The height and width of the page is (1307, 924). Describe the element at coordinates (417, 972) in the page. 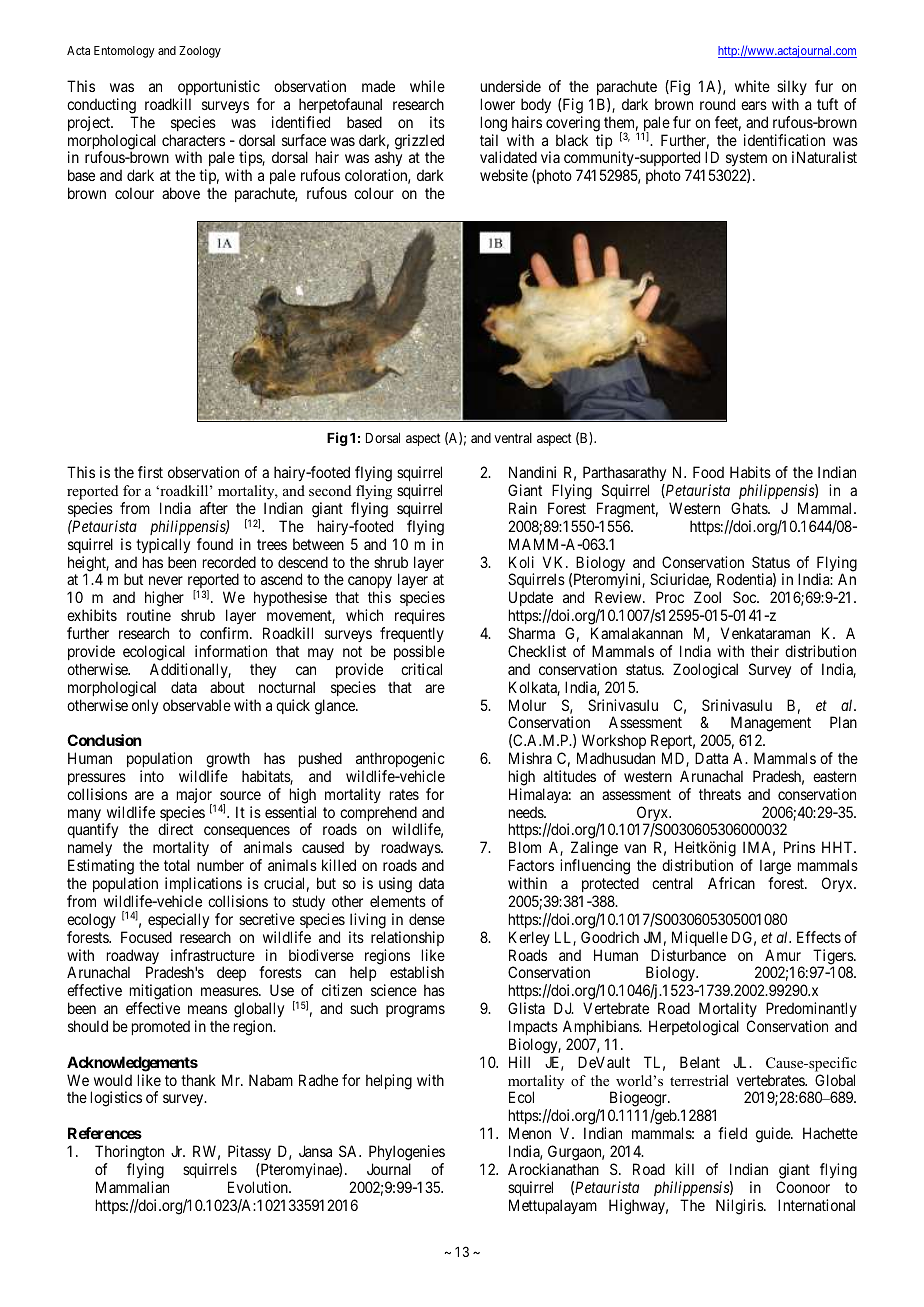

I see `establish` at that location.
